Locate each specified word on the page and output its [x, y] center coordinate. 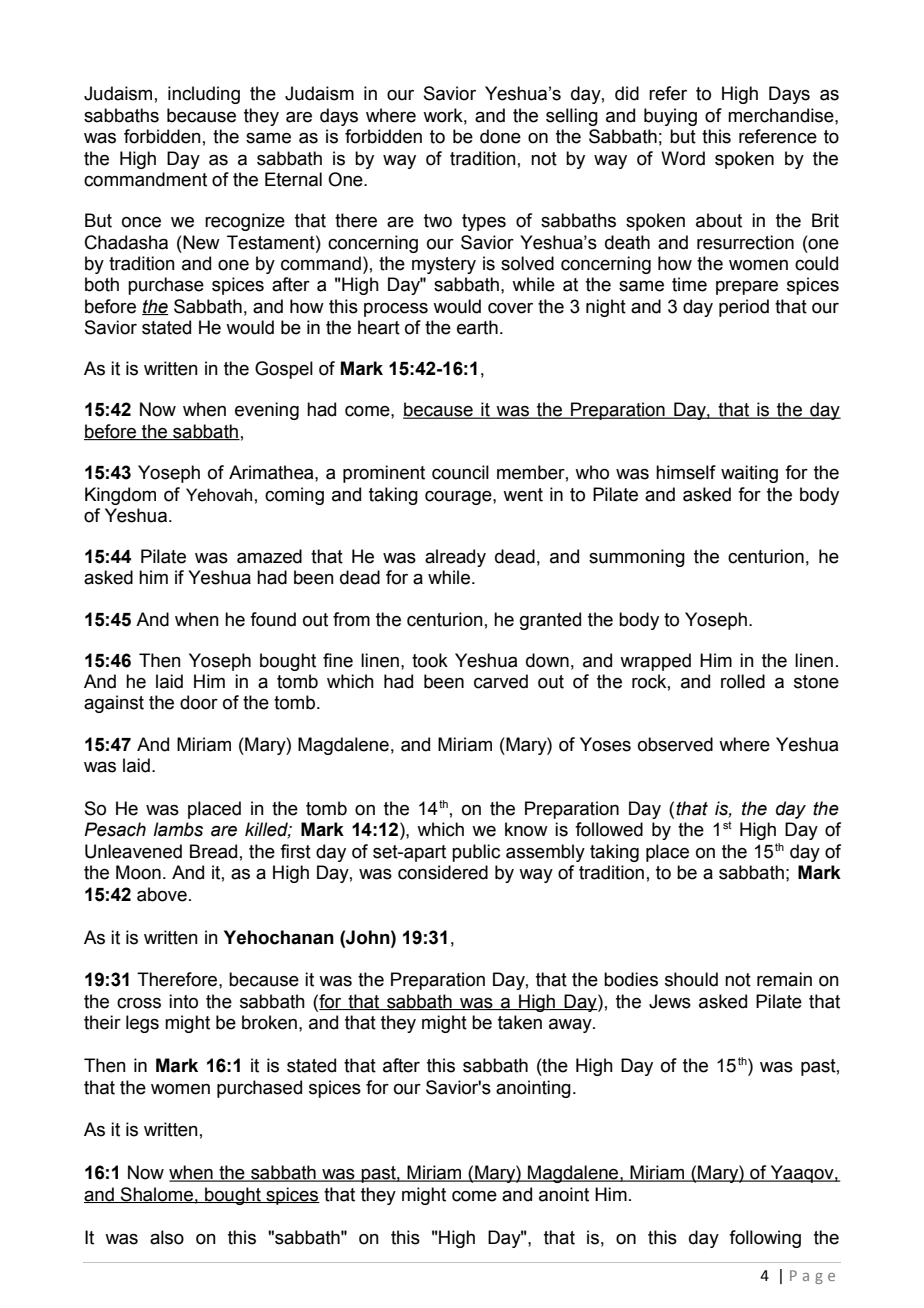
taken [520, 1022]
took [430, 660]
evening [267, 411]
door [199, 702]
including [204, 95]
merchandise [782, 115]
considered [443, 872]
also [167, 1237]
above [162, 894]
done [500, 136]
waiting [749, 474]
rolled [743, 681]
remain [784, 979]
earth [477, 327]
